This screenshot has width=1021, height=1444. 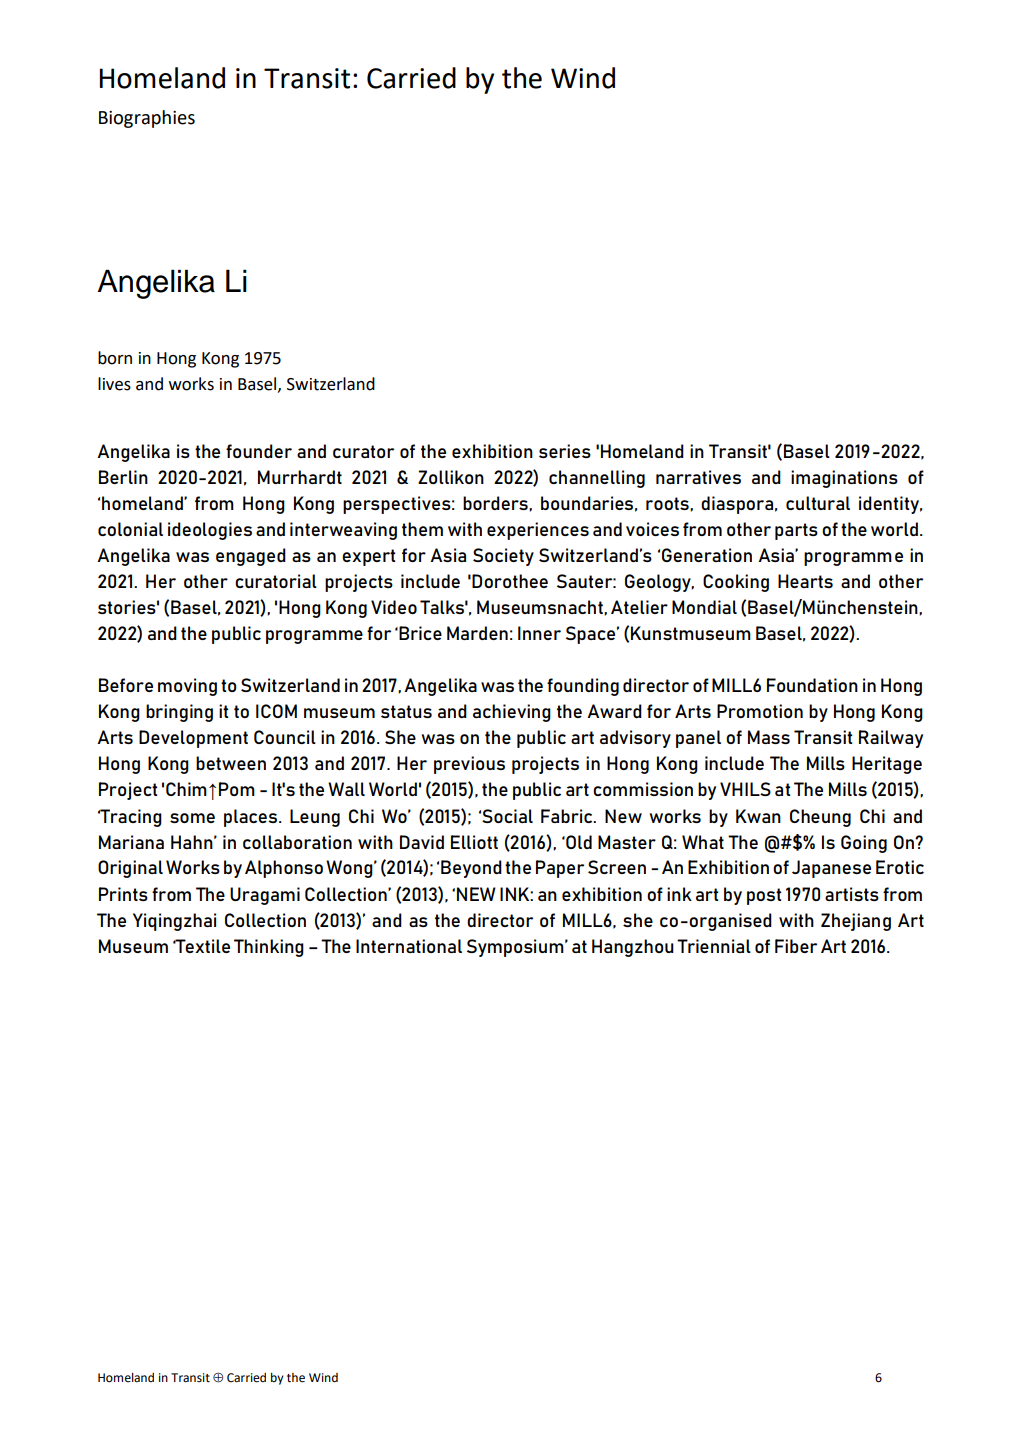 What do you see at coordinates (512, 713) in the screenshot?
I see `achieving` at bounding box center [512, 713].
